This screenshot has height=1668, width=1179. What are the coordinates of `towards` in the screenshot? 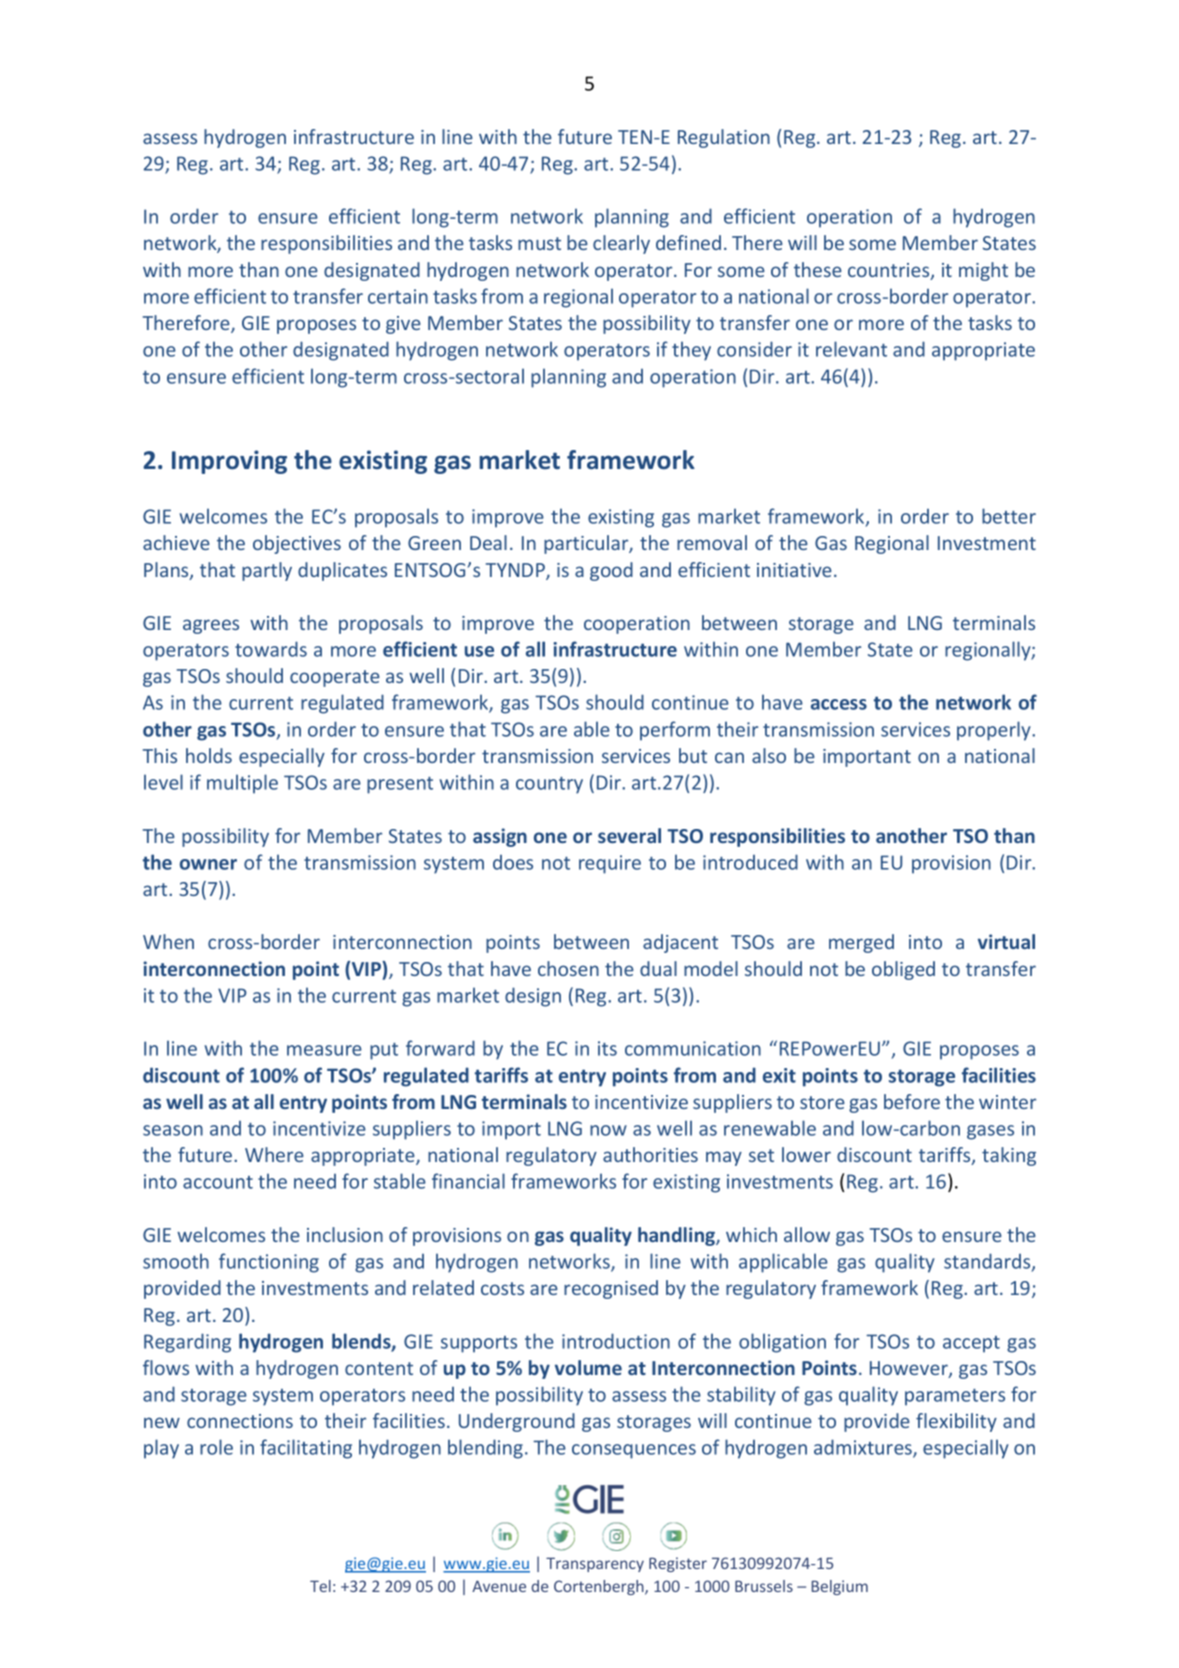 It's located at (271, 649).
